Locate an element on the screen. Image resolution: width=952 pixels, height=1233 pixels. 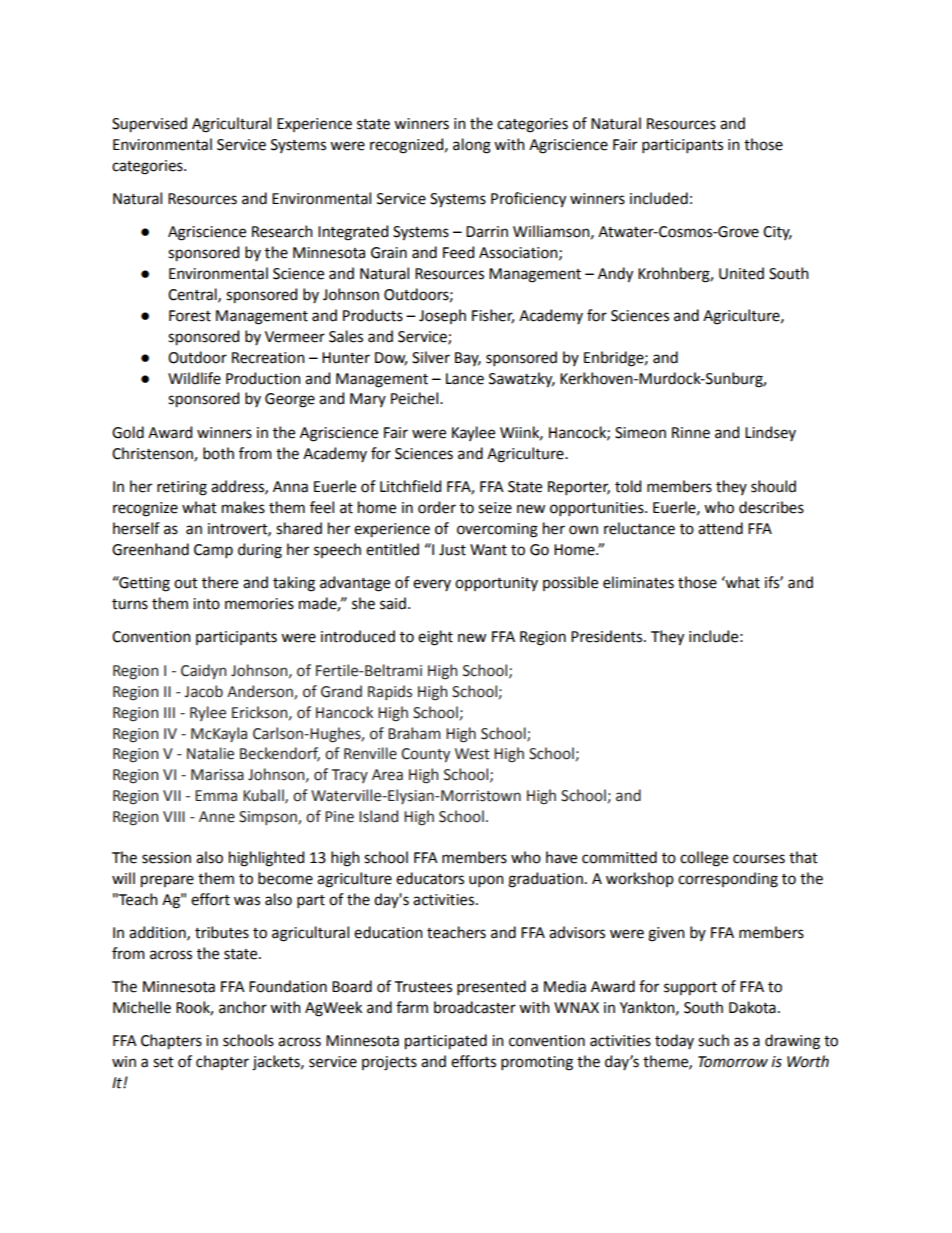
opportunity is located at coordinates (496, 584).
